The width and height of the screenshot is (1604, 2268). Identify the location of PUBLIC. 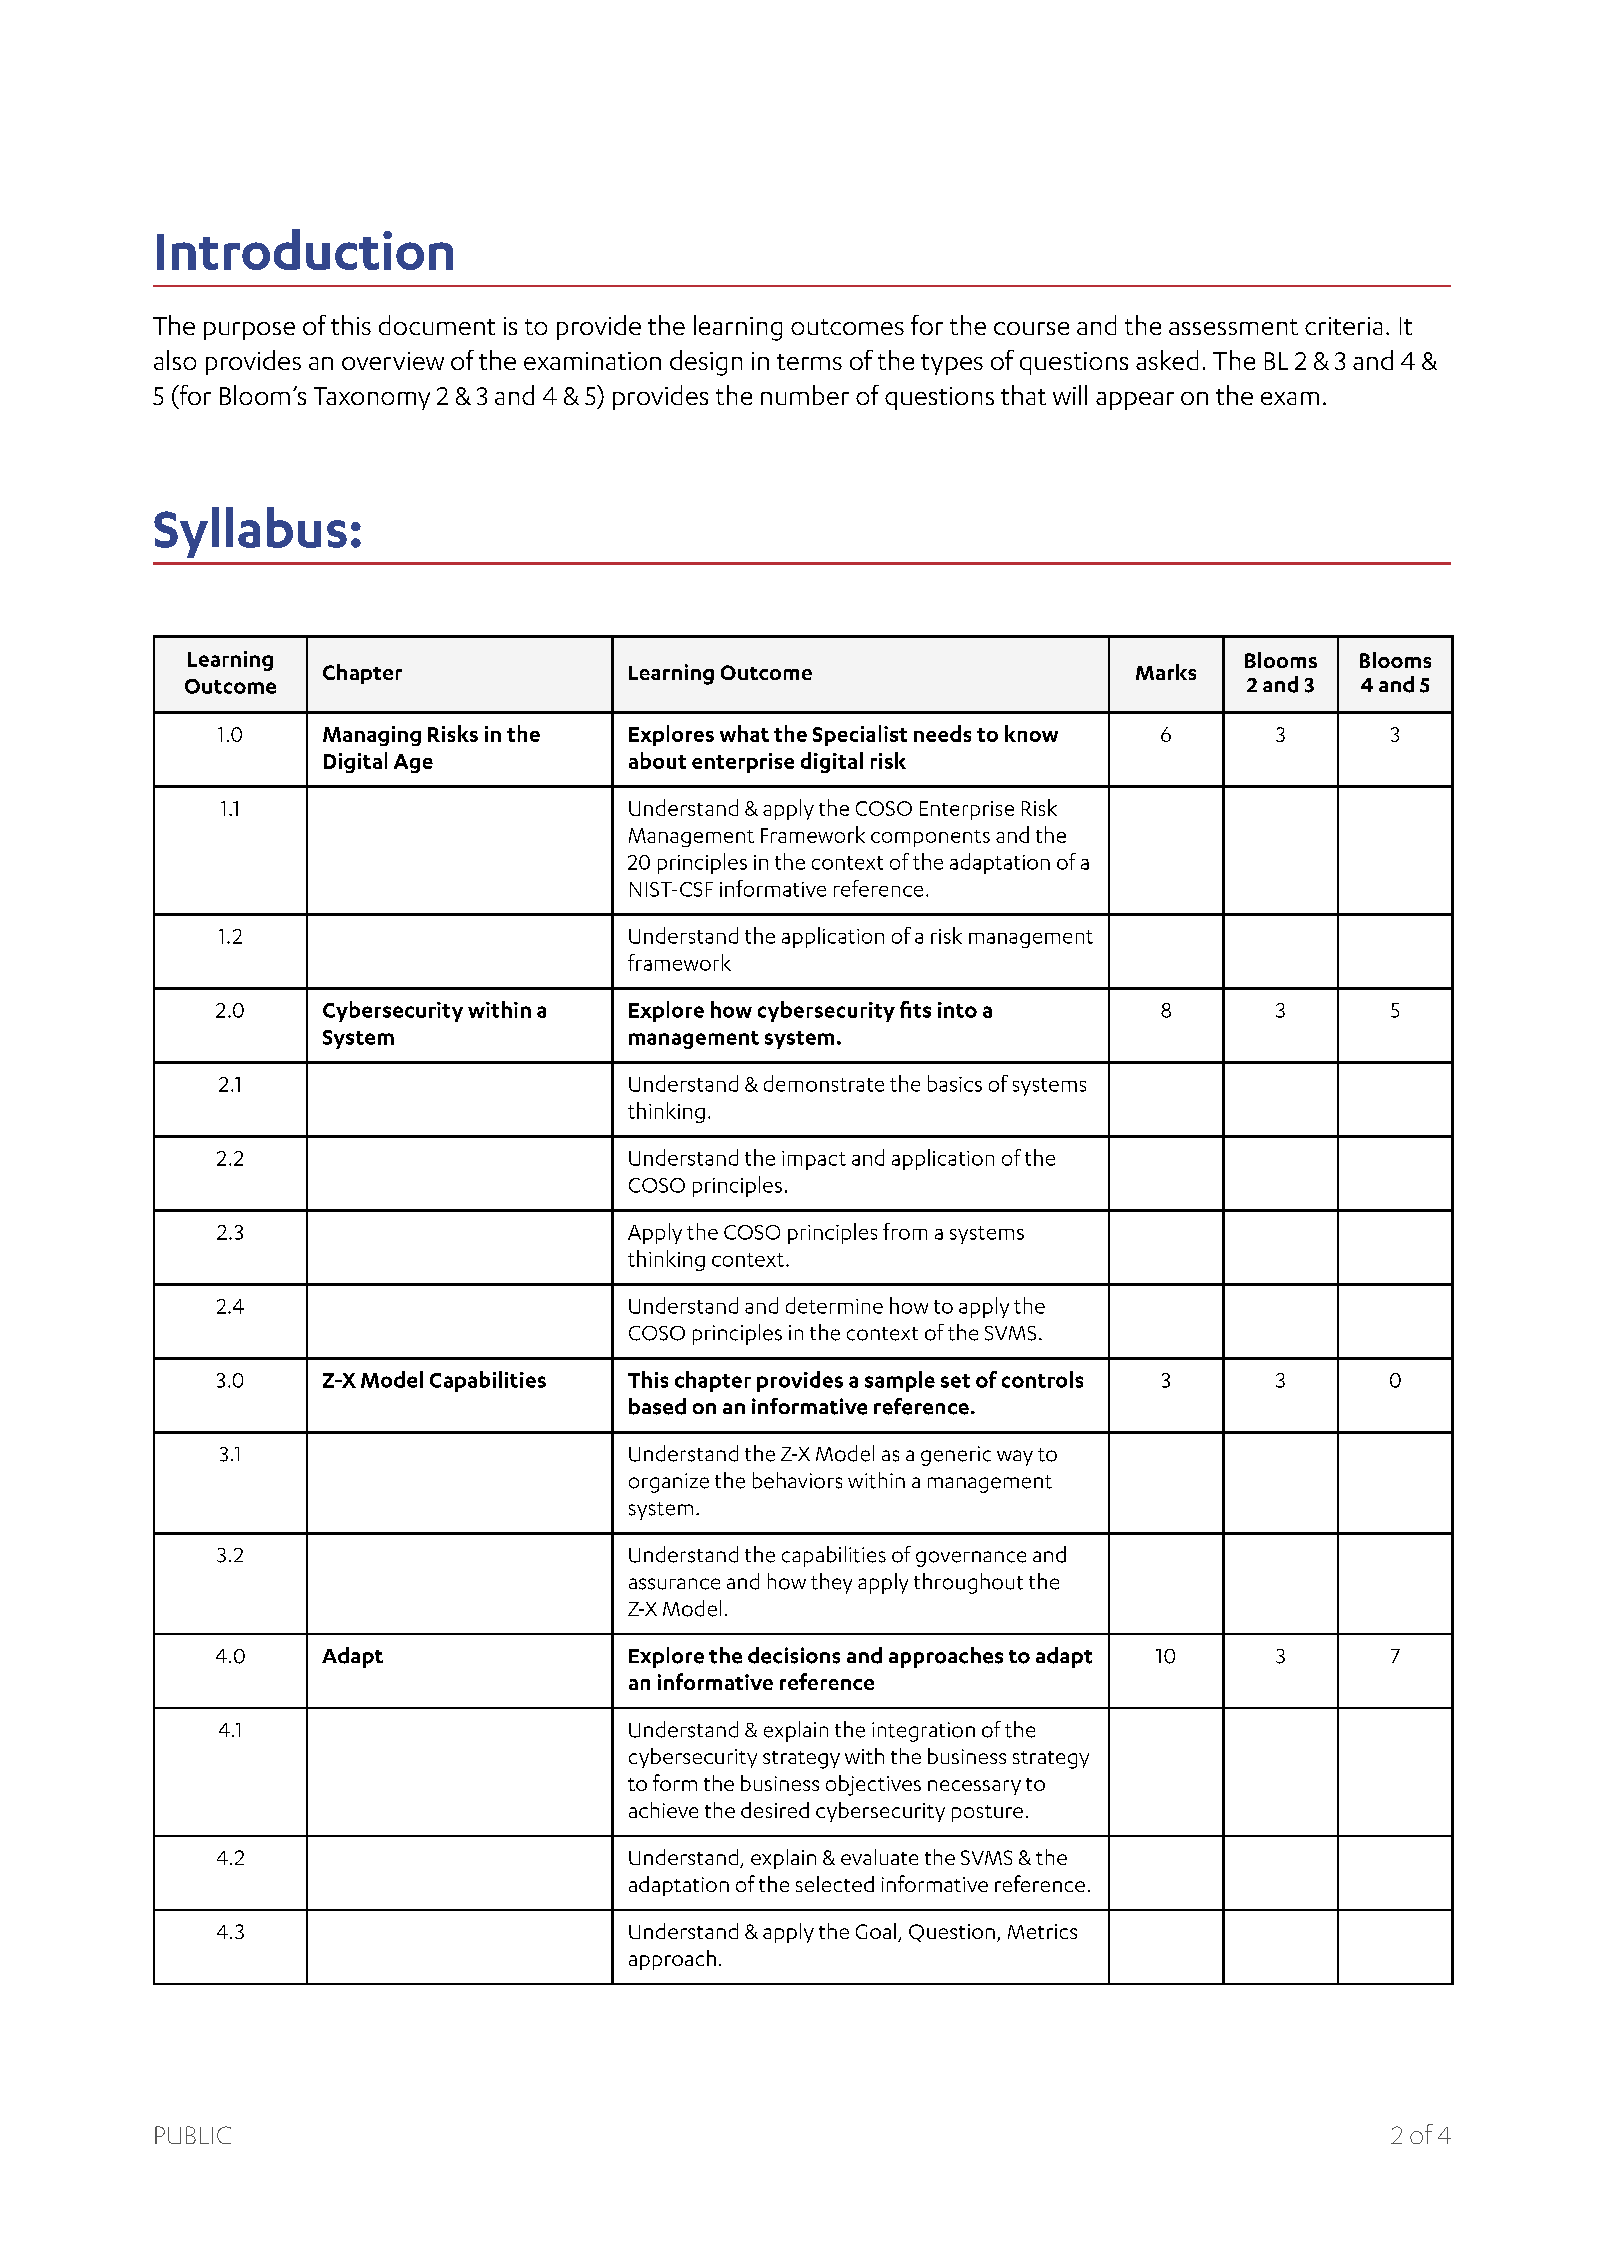
(193, 2135).
